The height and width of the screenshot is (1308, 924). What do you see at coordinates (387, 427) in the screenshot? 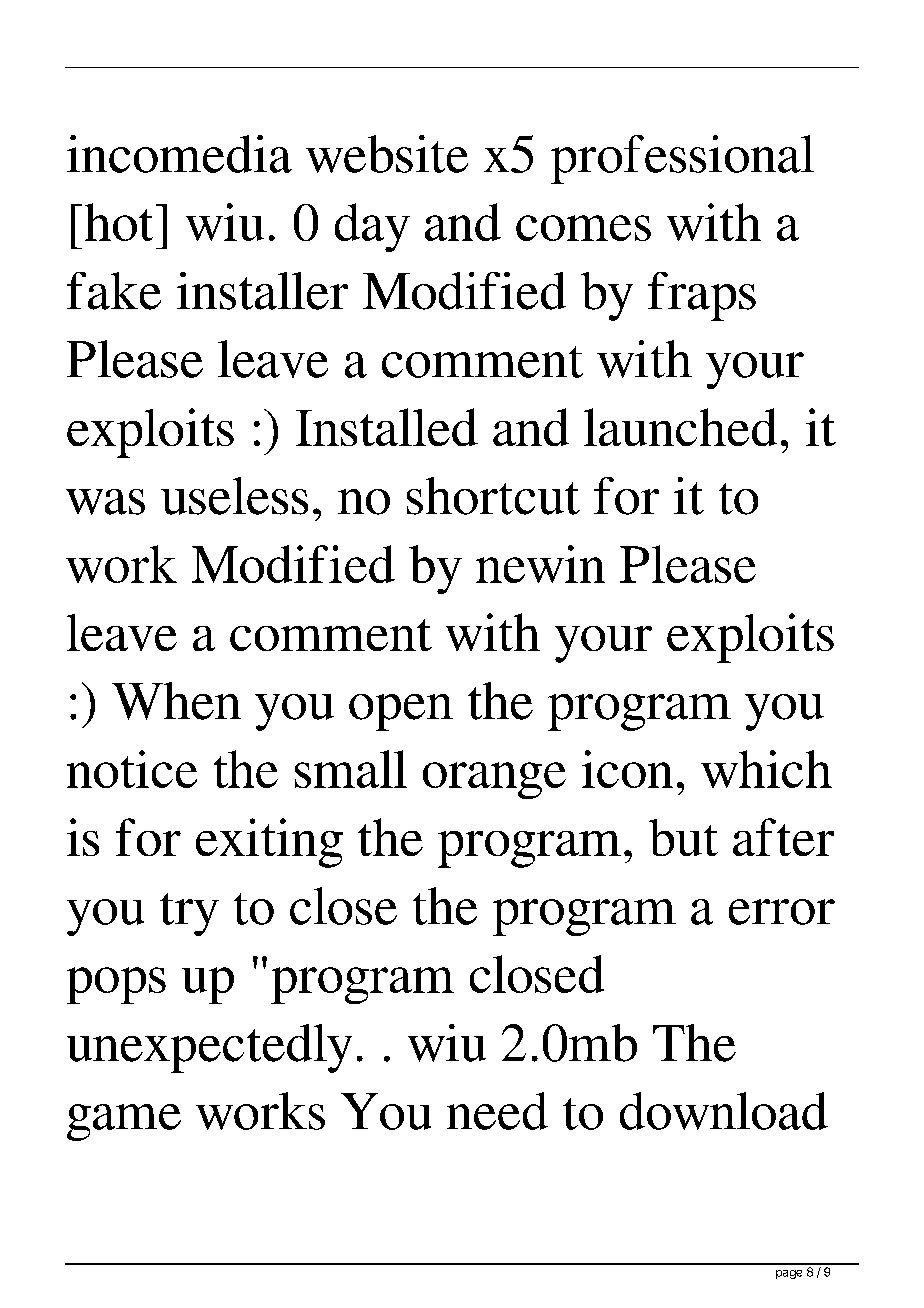
I see `Installed` at bounding box center [387, 427].
